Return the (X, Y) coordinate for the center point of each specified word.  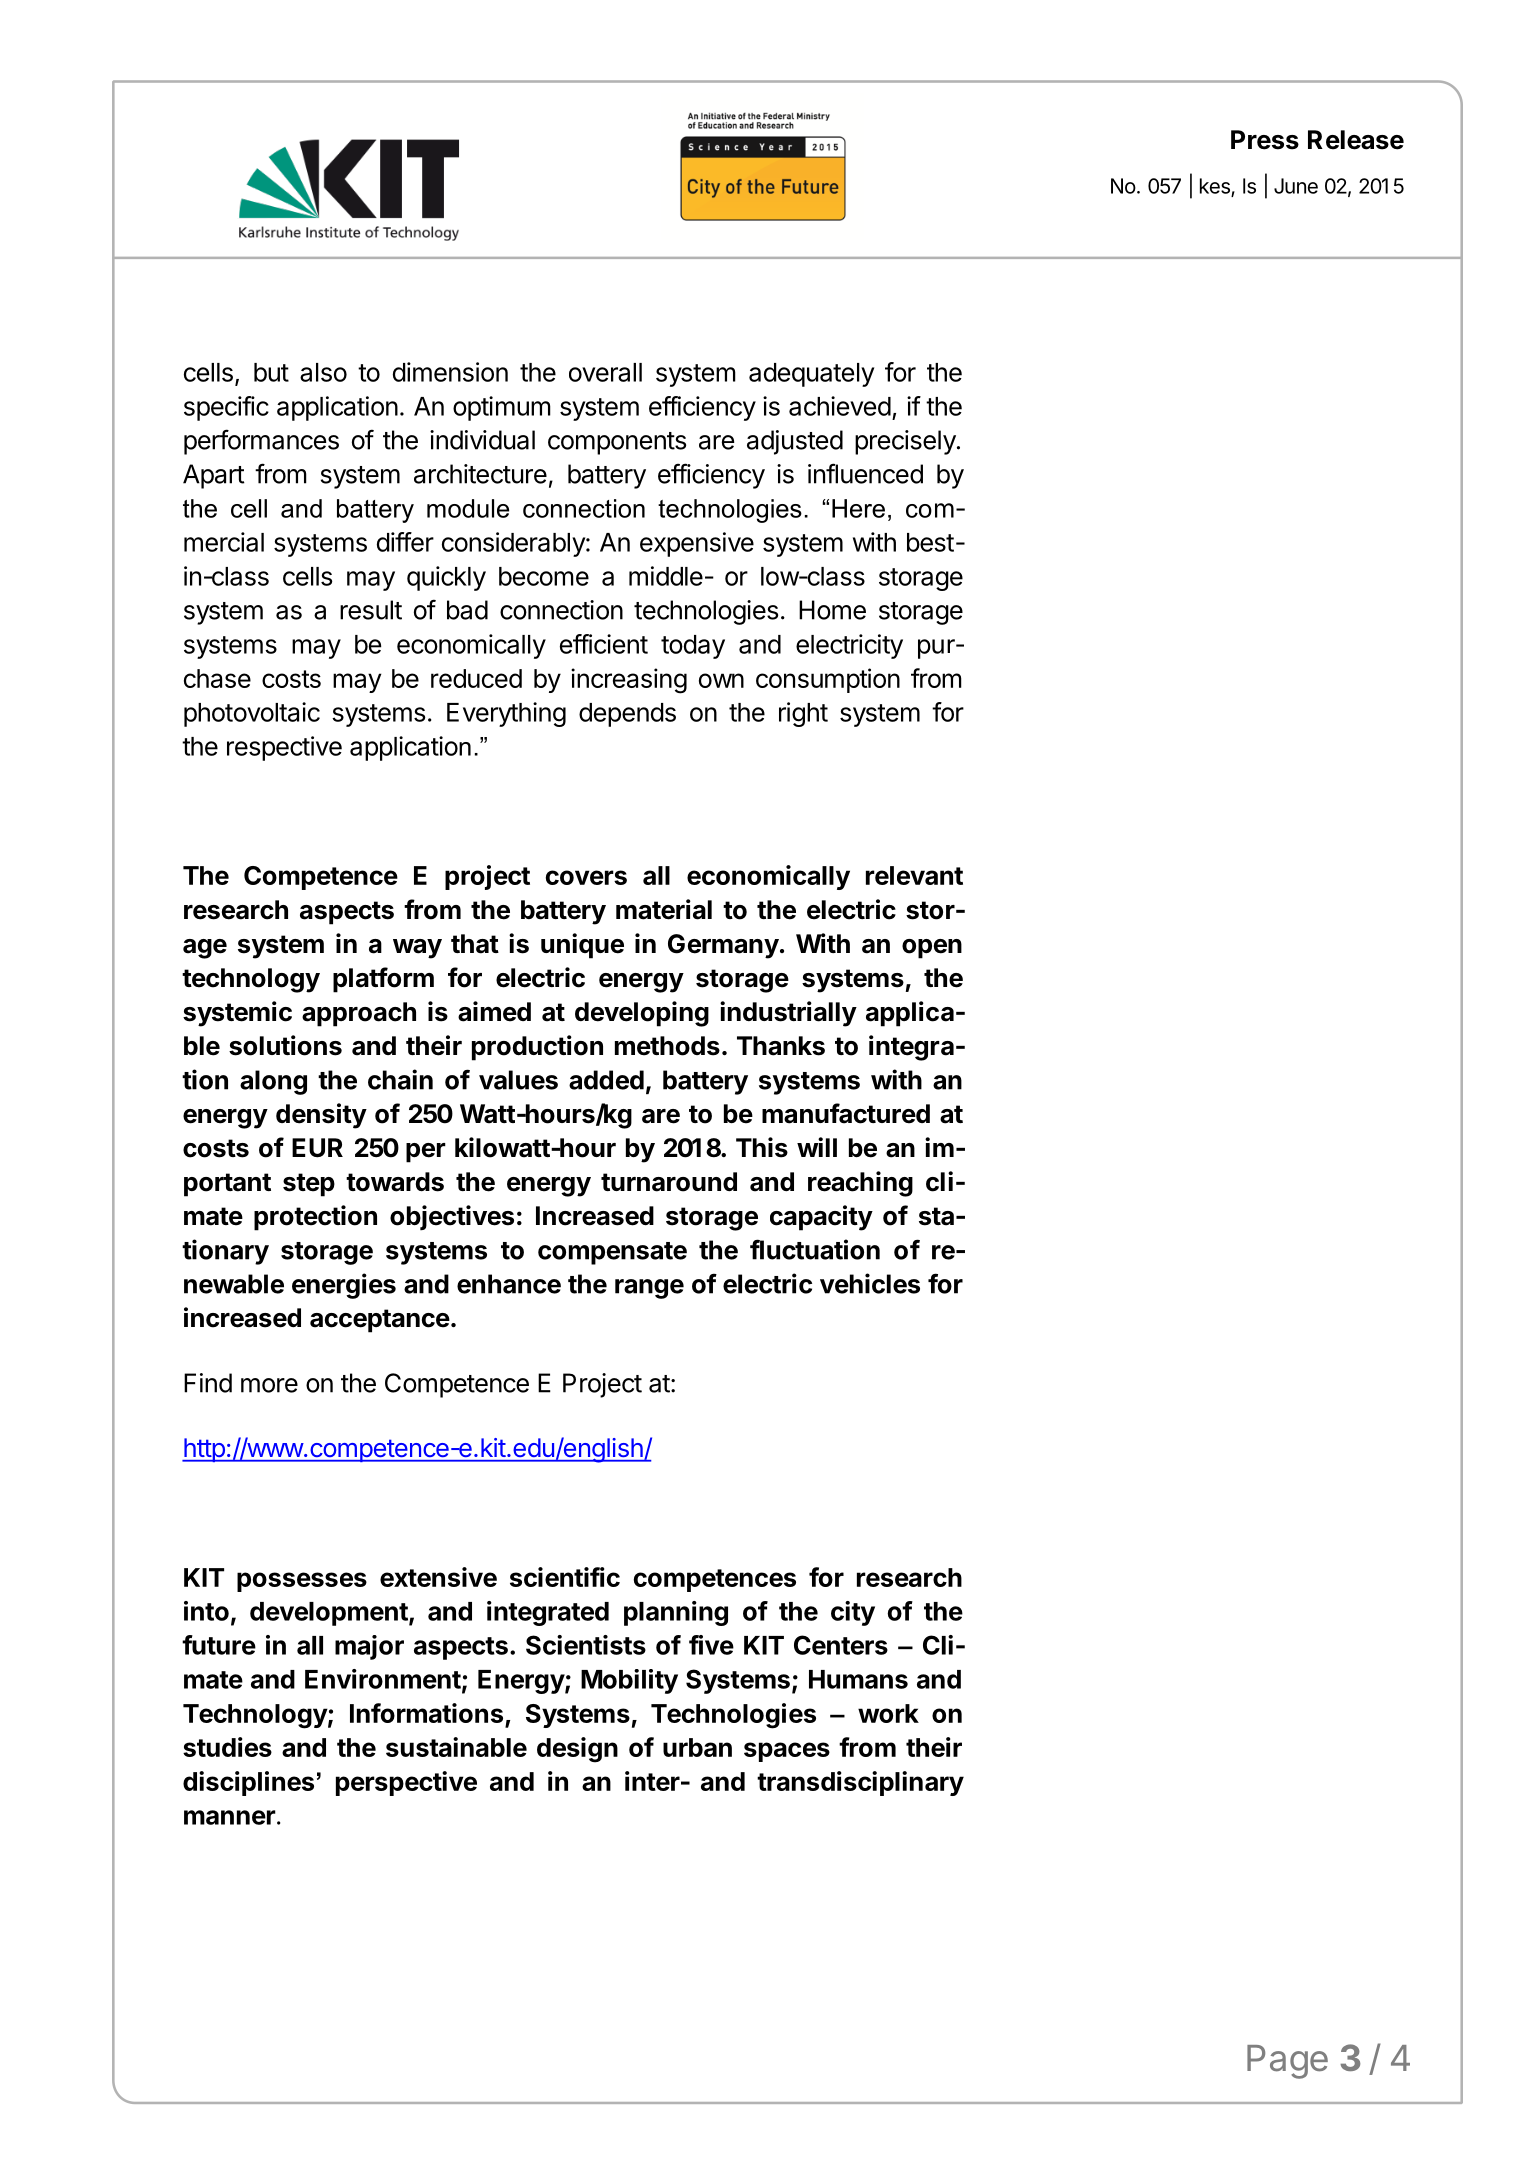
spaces (787, 1752)
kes (1216, 187)
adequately (811, 375)
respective (284, 748)
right (803, 714)
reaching (860, 1184)
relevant (914, 875)
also (323, 372)
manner (230, 1817)
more (269, 1385)
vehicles (870, 1283)
